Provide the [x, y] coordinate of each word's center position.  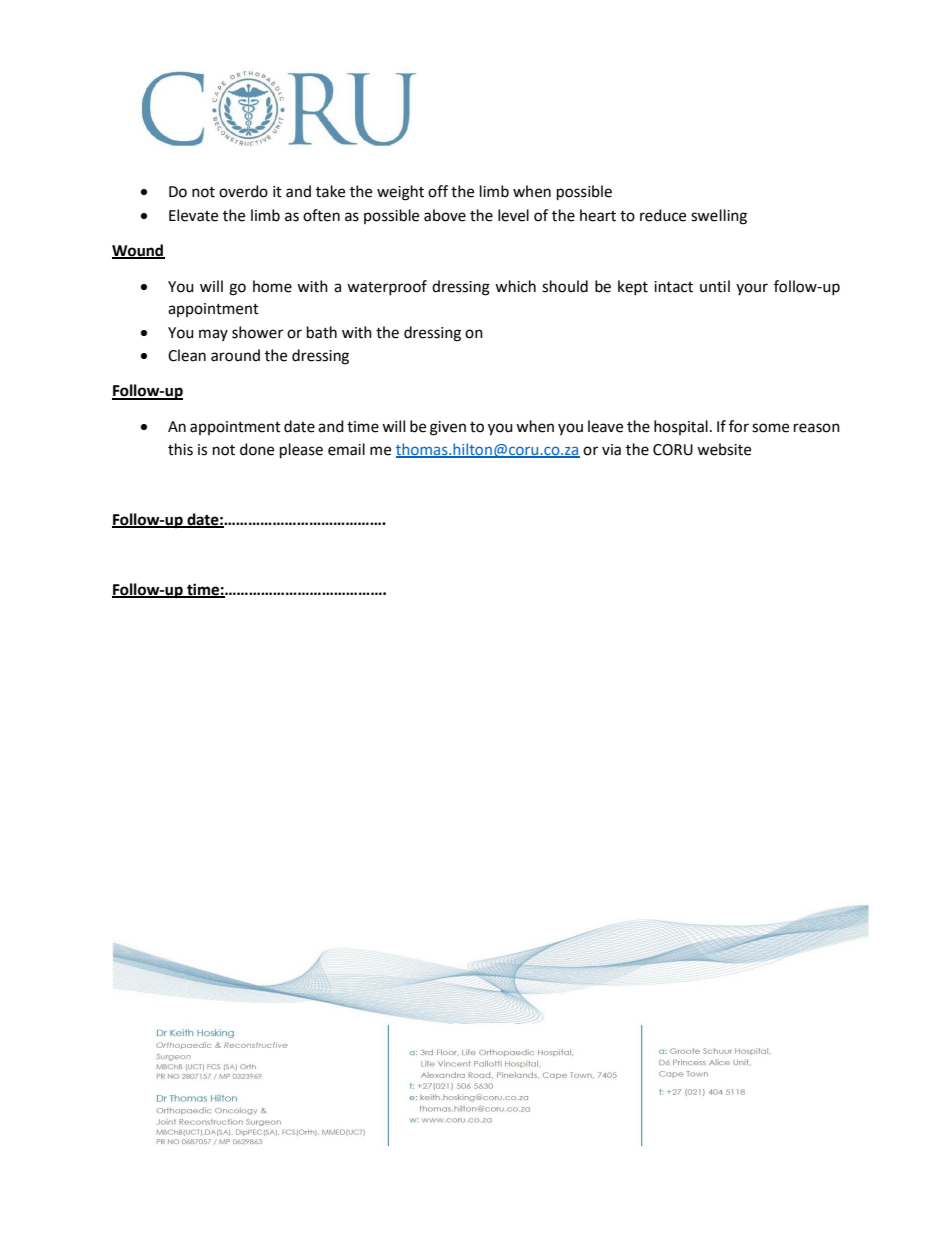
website [724, 449]
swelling [719, 217]
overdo [243, 191]
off [438, 191]
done [257, 449]
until [715, 286]
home [272, 286]
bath [322, 332]
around [235, 355]
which [515, 286]
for [739, 426]
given [448, 428]
